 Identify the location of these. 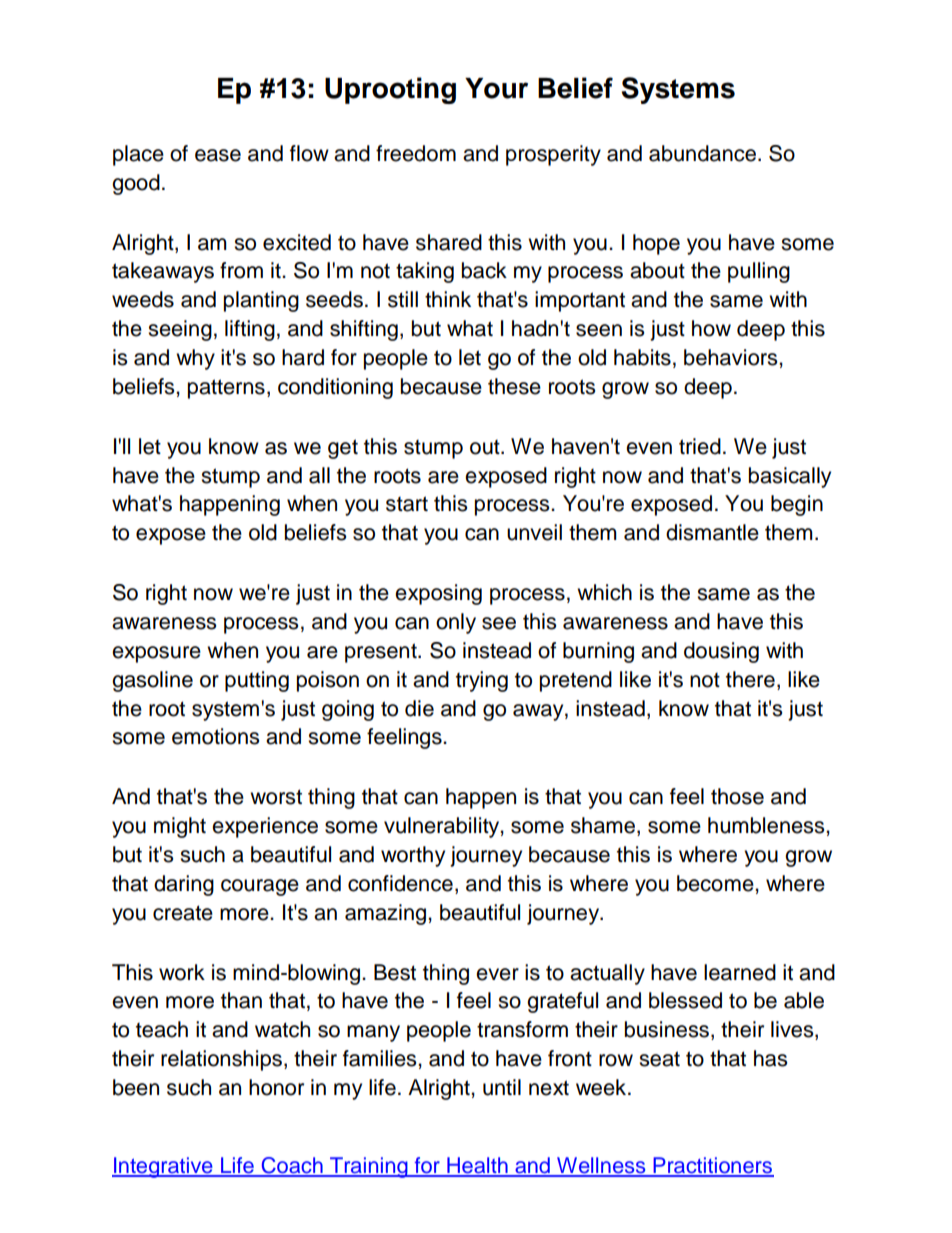
(514, 386).
